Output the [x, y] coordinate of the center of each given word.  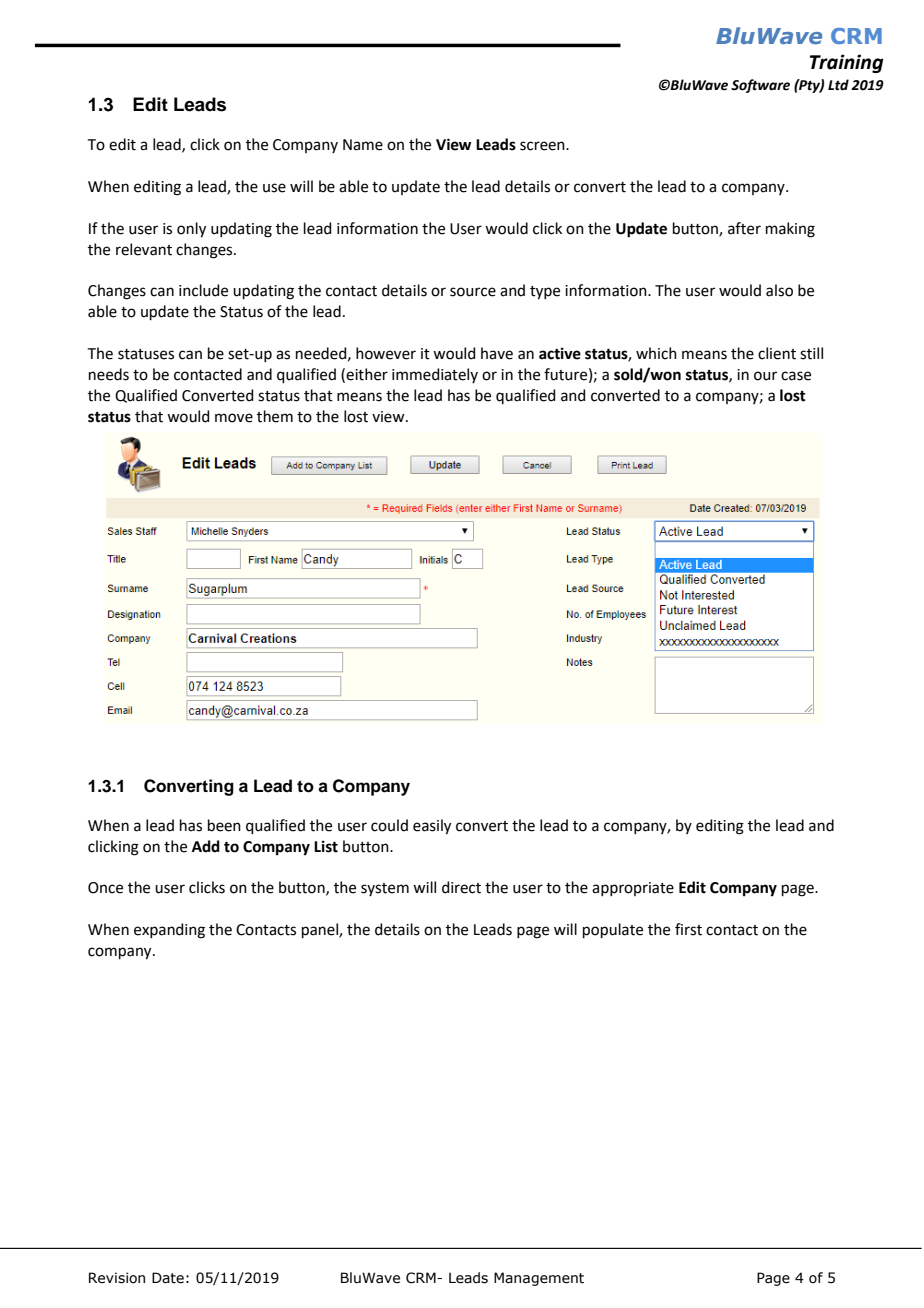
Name [363, 145]
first [688, 929]
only [191, 230]
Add [206, 846]
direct [461, 887]
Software [760, 86]
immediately [435, 375]
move [234, 418]
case [796, 376]
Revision [117, 1278]
